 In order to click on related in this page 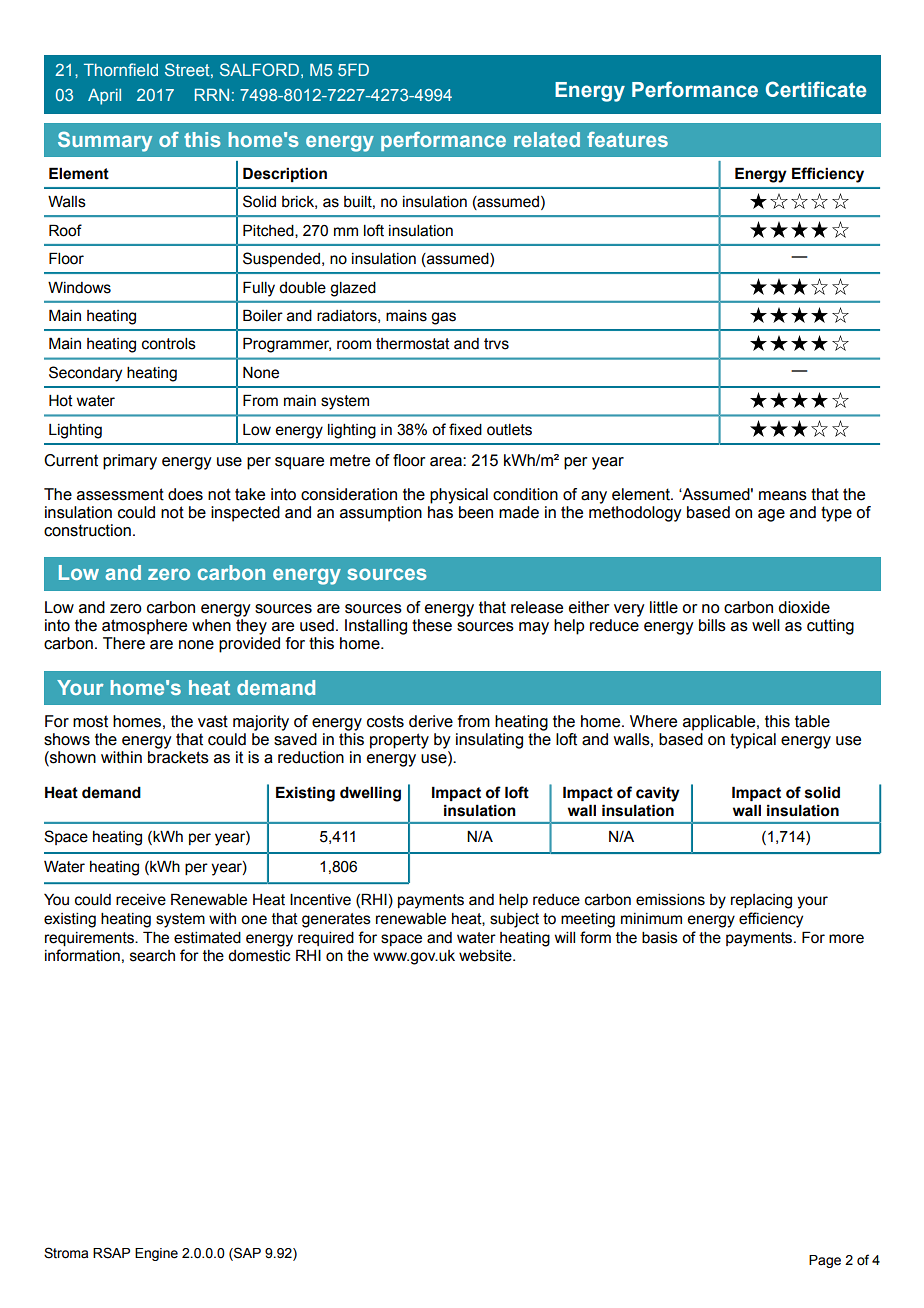, I will do `click(547, 139)`.
